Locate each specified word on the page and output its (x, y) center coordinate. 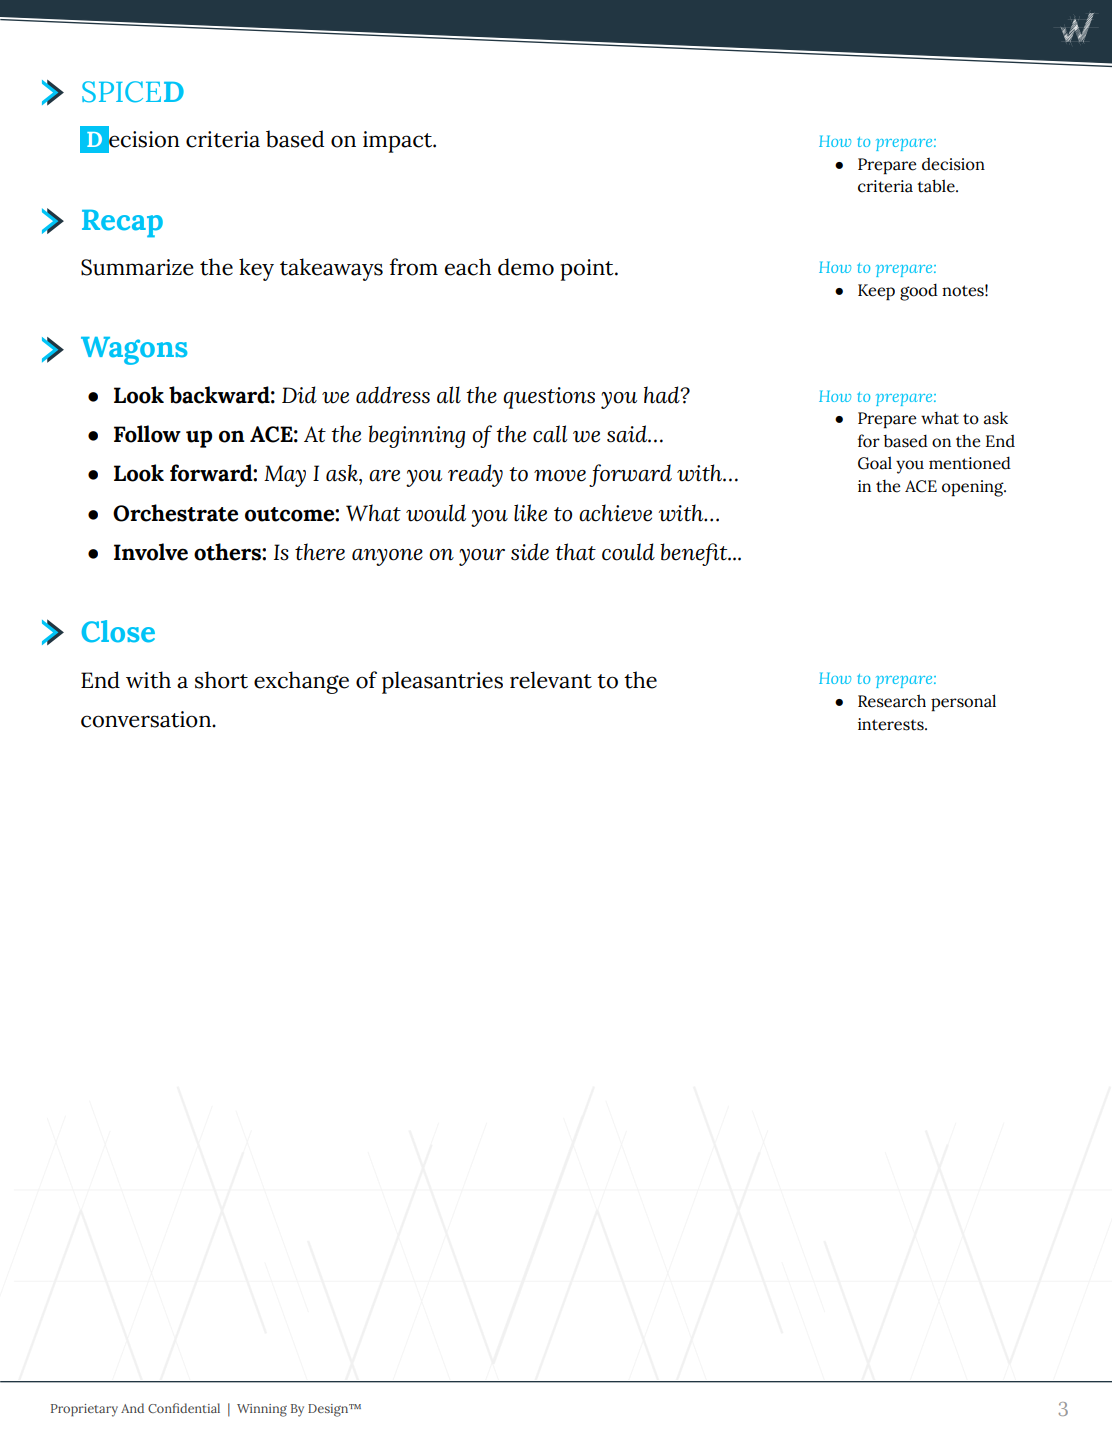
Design (329, 1410)
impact (399, 142)
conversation (147, 719)
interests (892, 724)
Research (892, 701)
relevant (551, 680)
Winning (262, 1410)
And (132, 1408)
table (937, 186)
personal (963, 703)
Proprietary (84, 1410)
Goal (875, 463)
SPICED (133, 92)
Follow (147, 434)
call (550, 434)
